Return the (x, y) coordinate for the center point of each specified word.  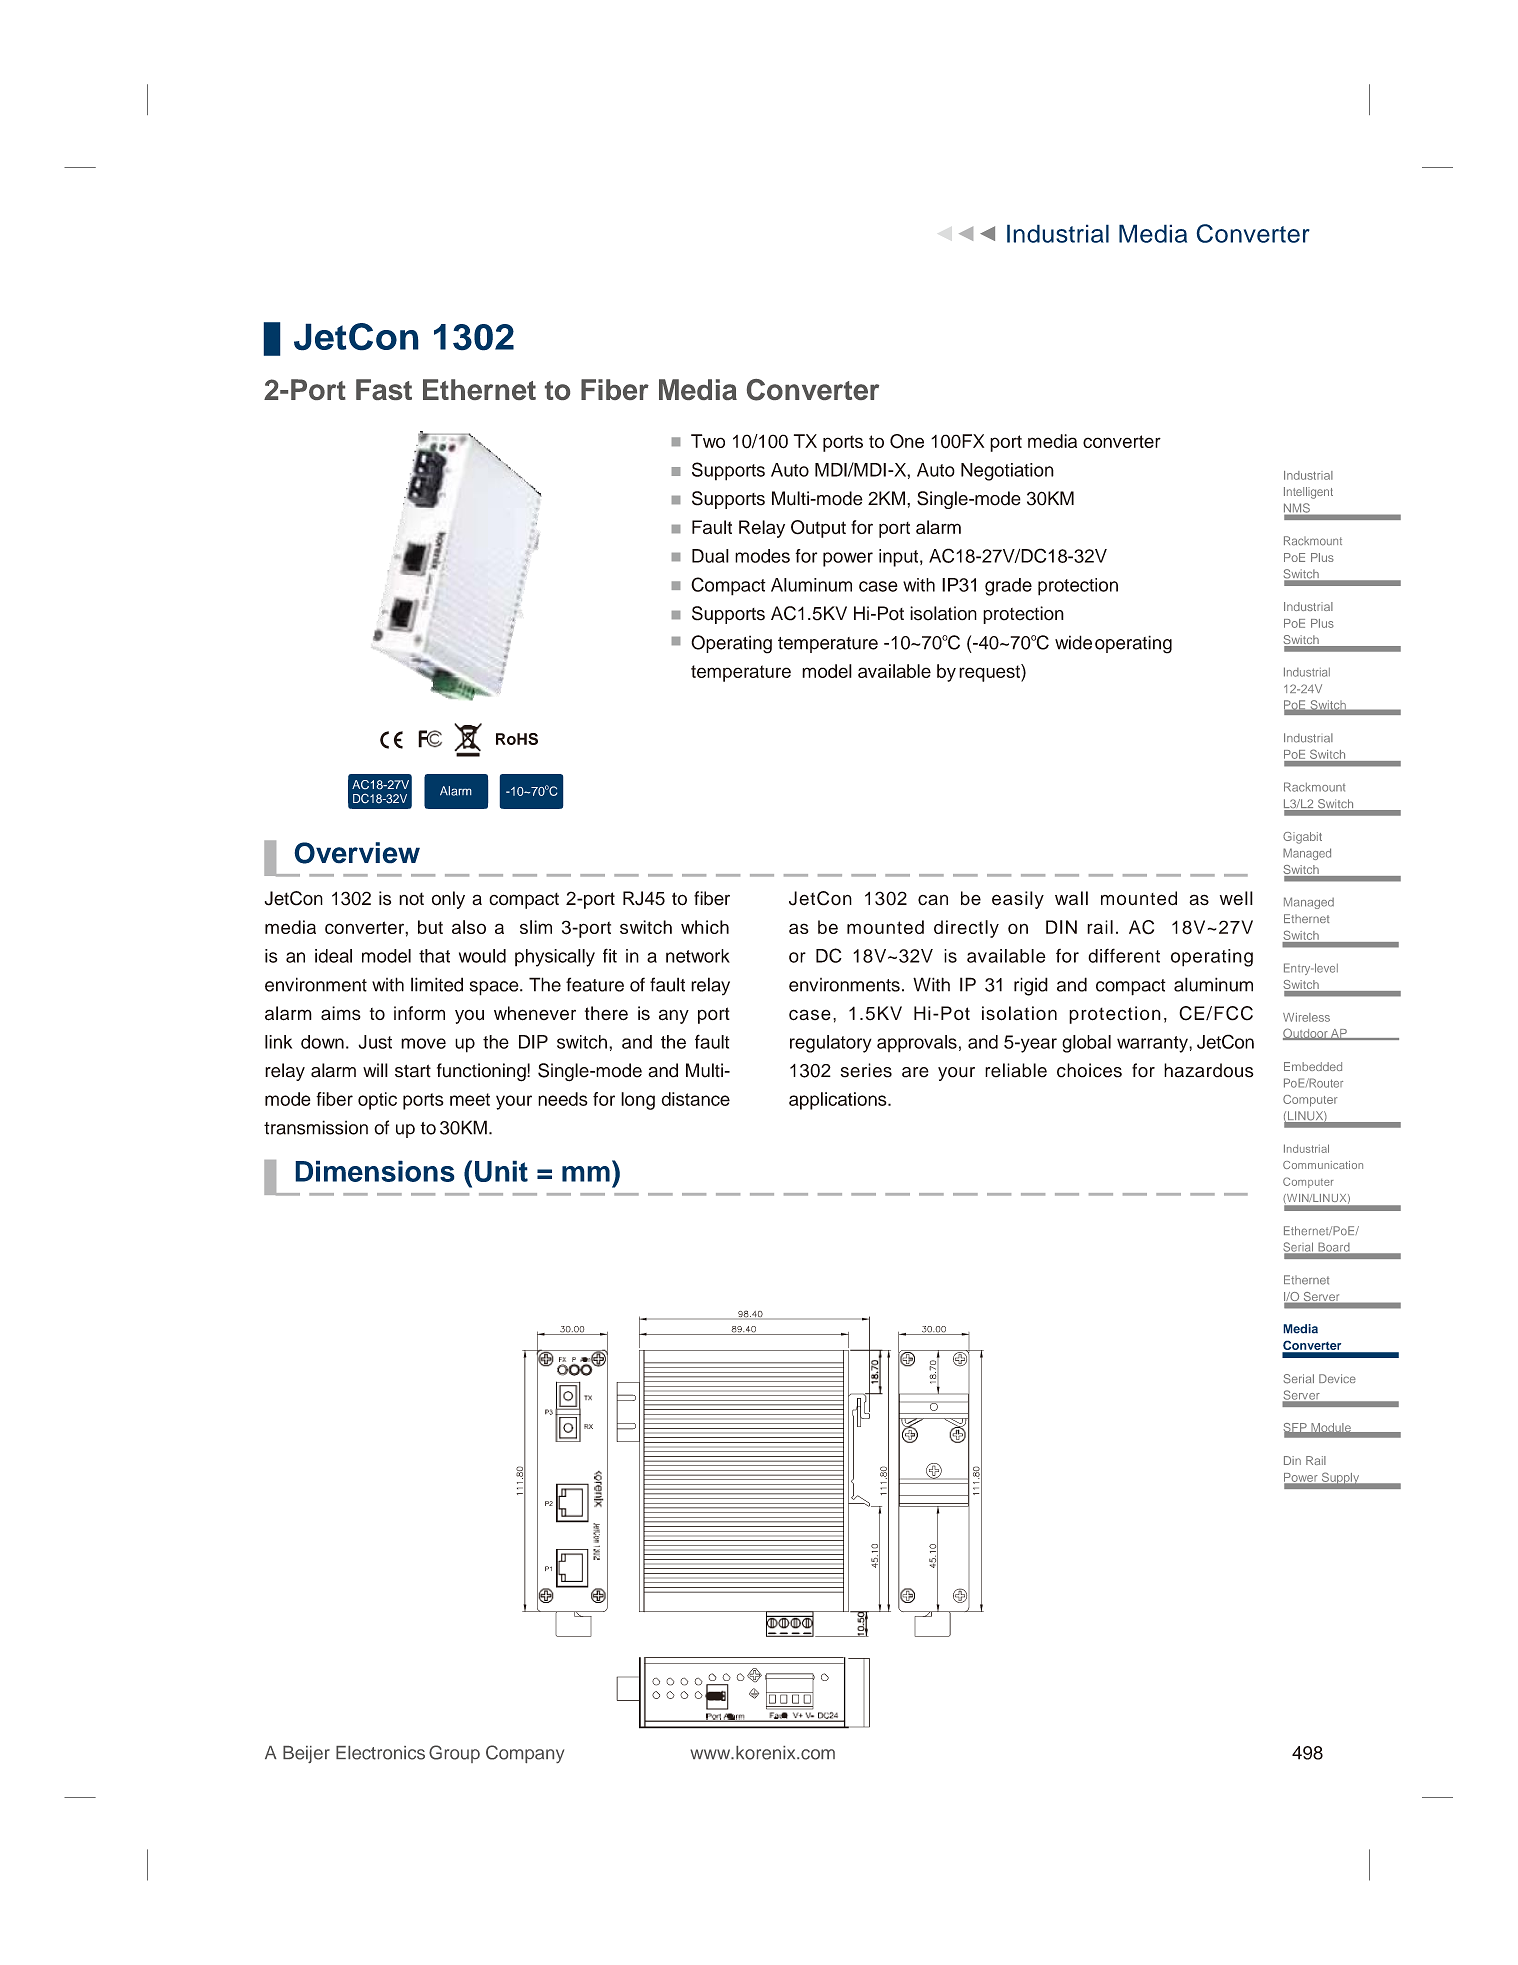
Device (1337, 1378)
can (933, 900)
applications (839, 1101)
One (907, 441)
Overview (357, 853)
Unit (501, 1171)
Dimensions (375, 1171)
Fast (384, 389)
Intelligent (1308, 493)
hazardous (1209, 1070)
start (413, 1071)
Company (525, 1754)
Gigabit (1302, 838)
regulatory (831, 1044)
